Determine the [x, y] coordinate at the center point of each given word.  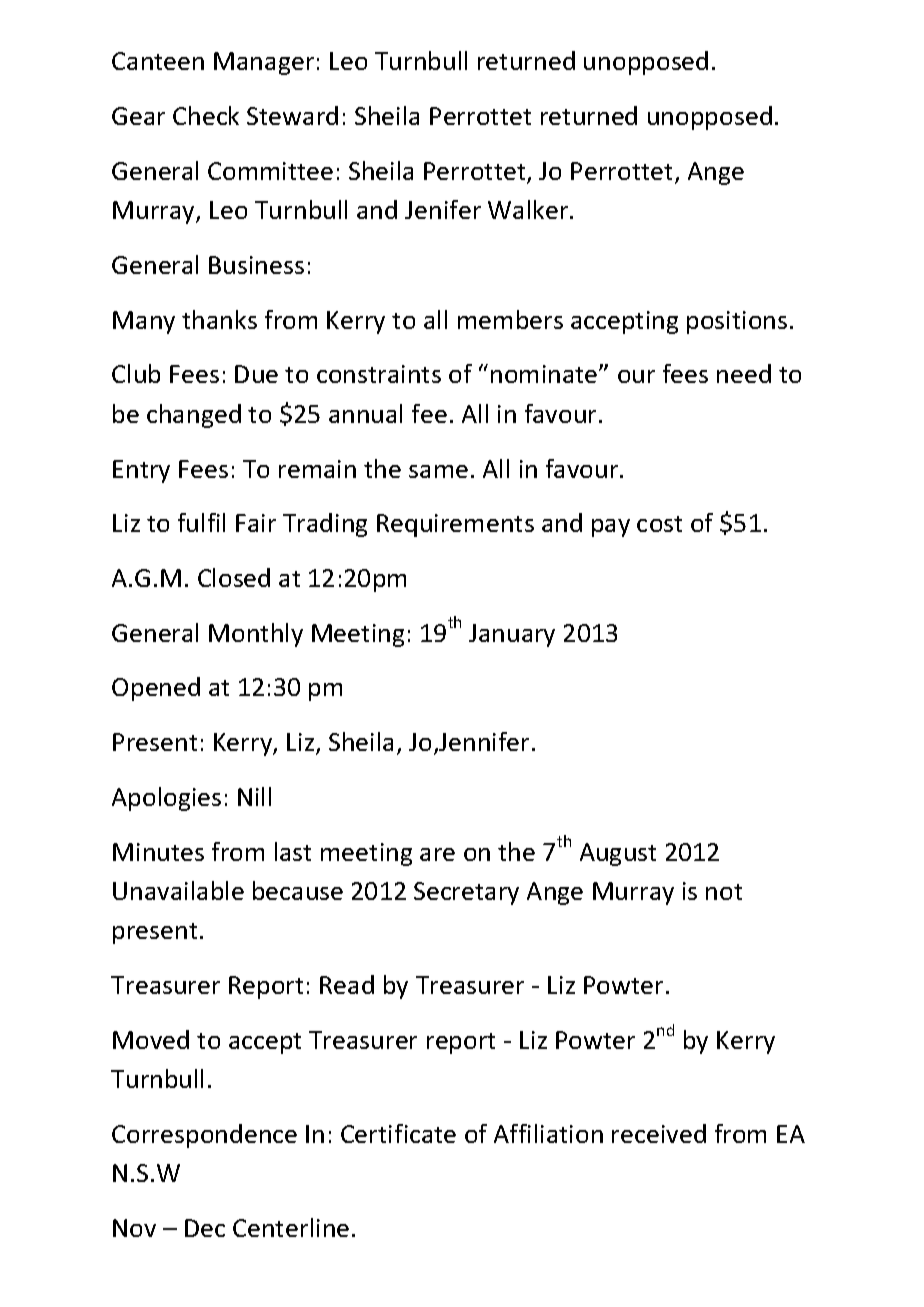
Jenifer [443, 209]
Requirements [455, 525]
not [724, 892]
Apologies [166, 799]
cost [659, 524]
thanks [219, 319]
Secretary [466, 893]
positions [737, 322]
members [510, 319]
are [437, 854]
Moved [151, 1039]
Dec [205, 1228]
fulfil [201, 522]
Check [206, 115]
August [618, 854]
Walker [529, 209]
